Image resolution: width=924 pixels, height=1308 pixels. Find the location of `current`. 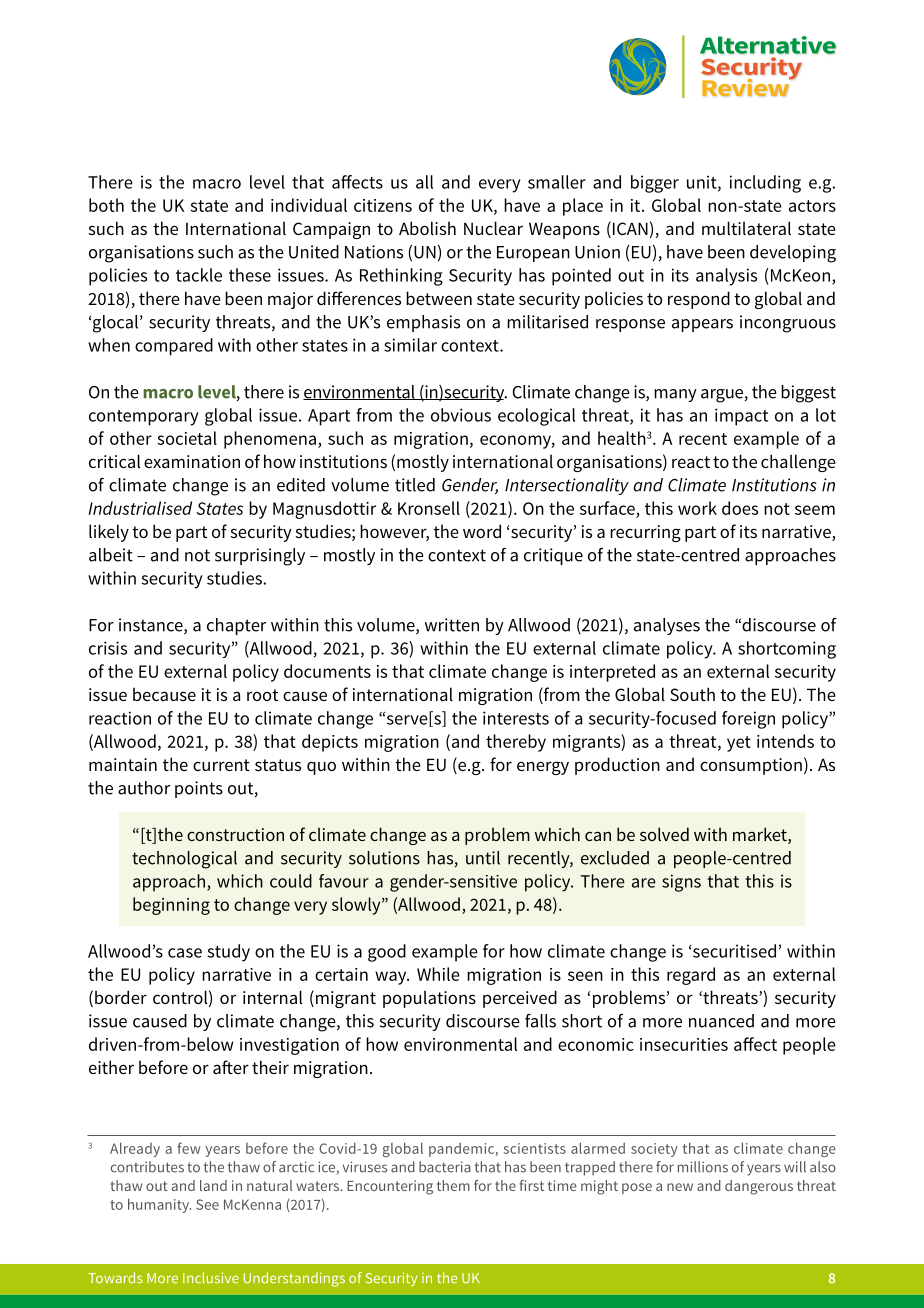

current is located at coordinates (221, 765).
